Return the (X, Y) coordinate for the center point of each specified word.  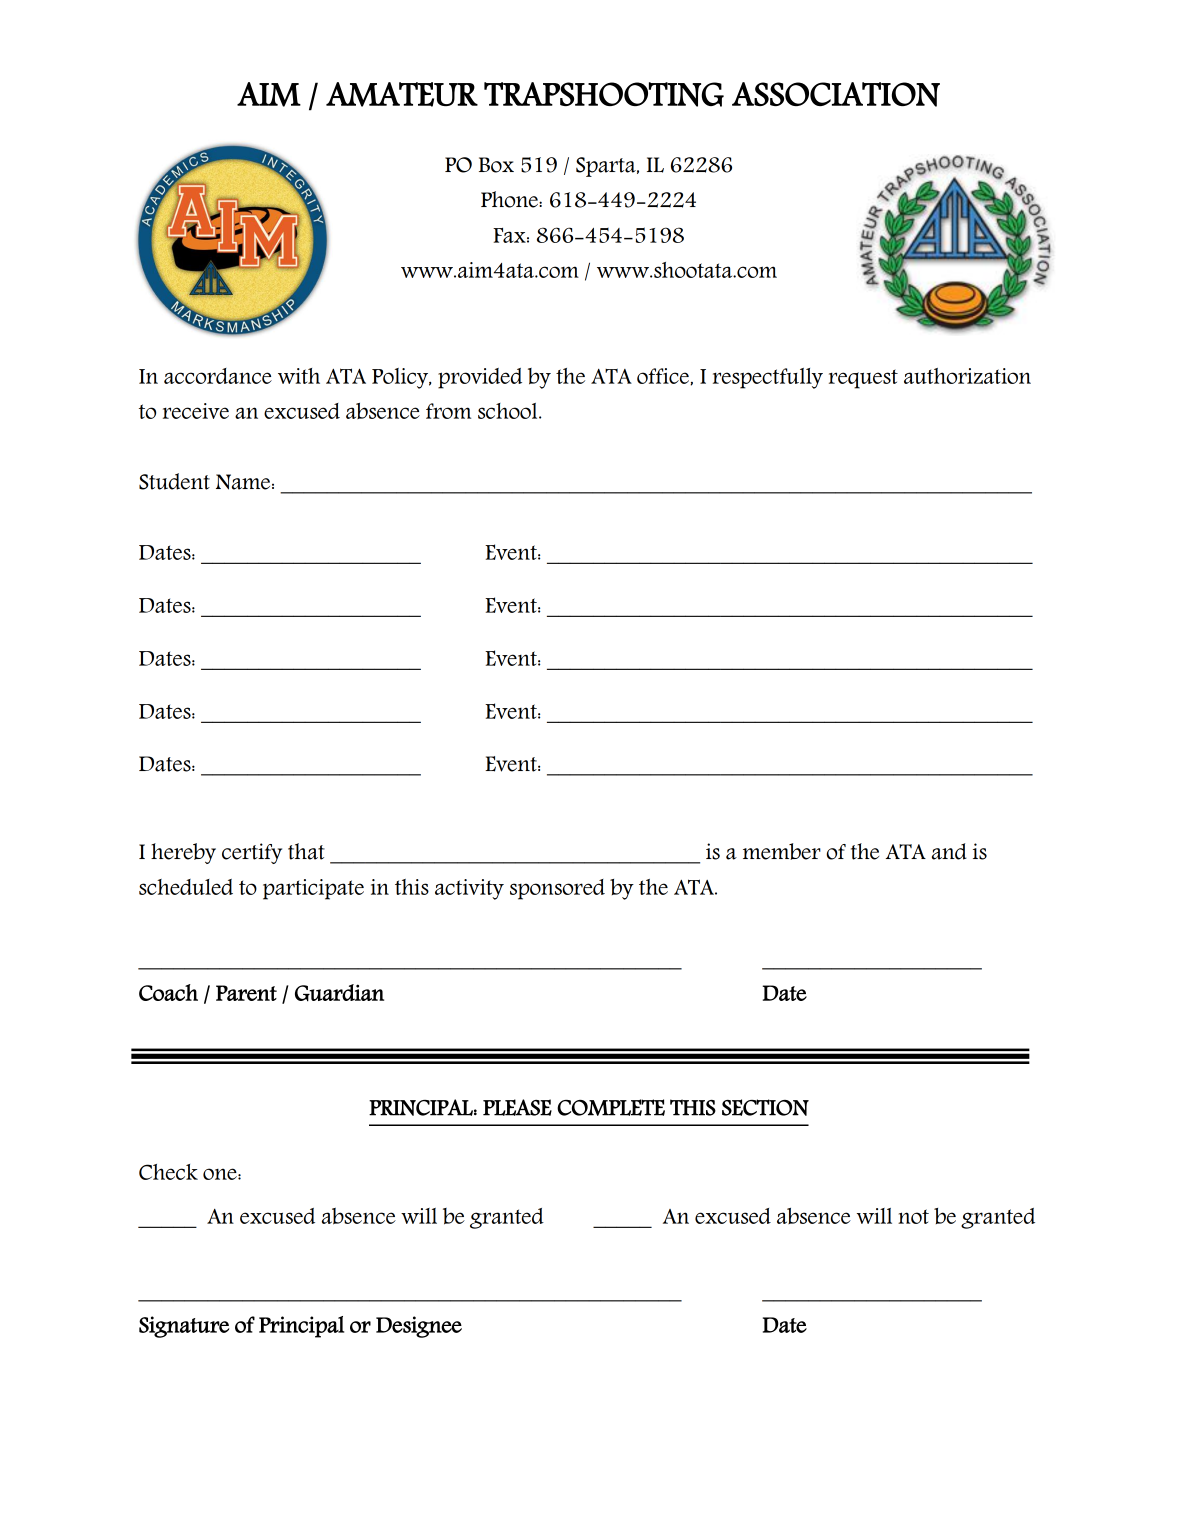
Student (174, 481)
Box (496, 165)
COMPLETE (611, 1107)
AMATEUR (402, 94)
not (913, 1216)
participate (313, 889)
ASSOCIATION (836, 94)
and (949, 851)
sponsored (557, 889)
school (509, 411)
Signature (184, 1327)
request (863, 379)
